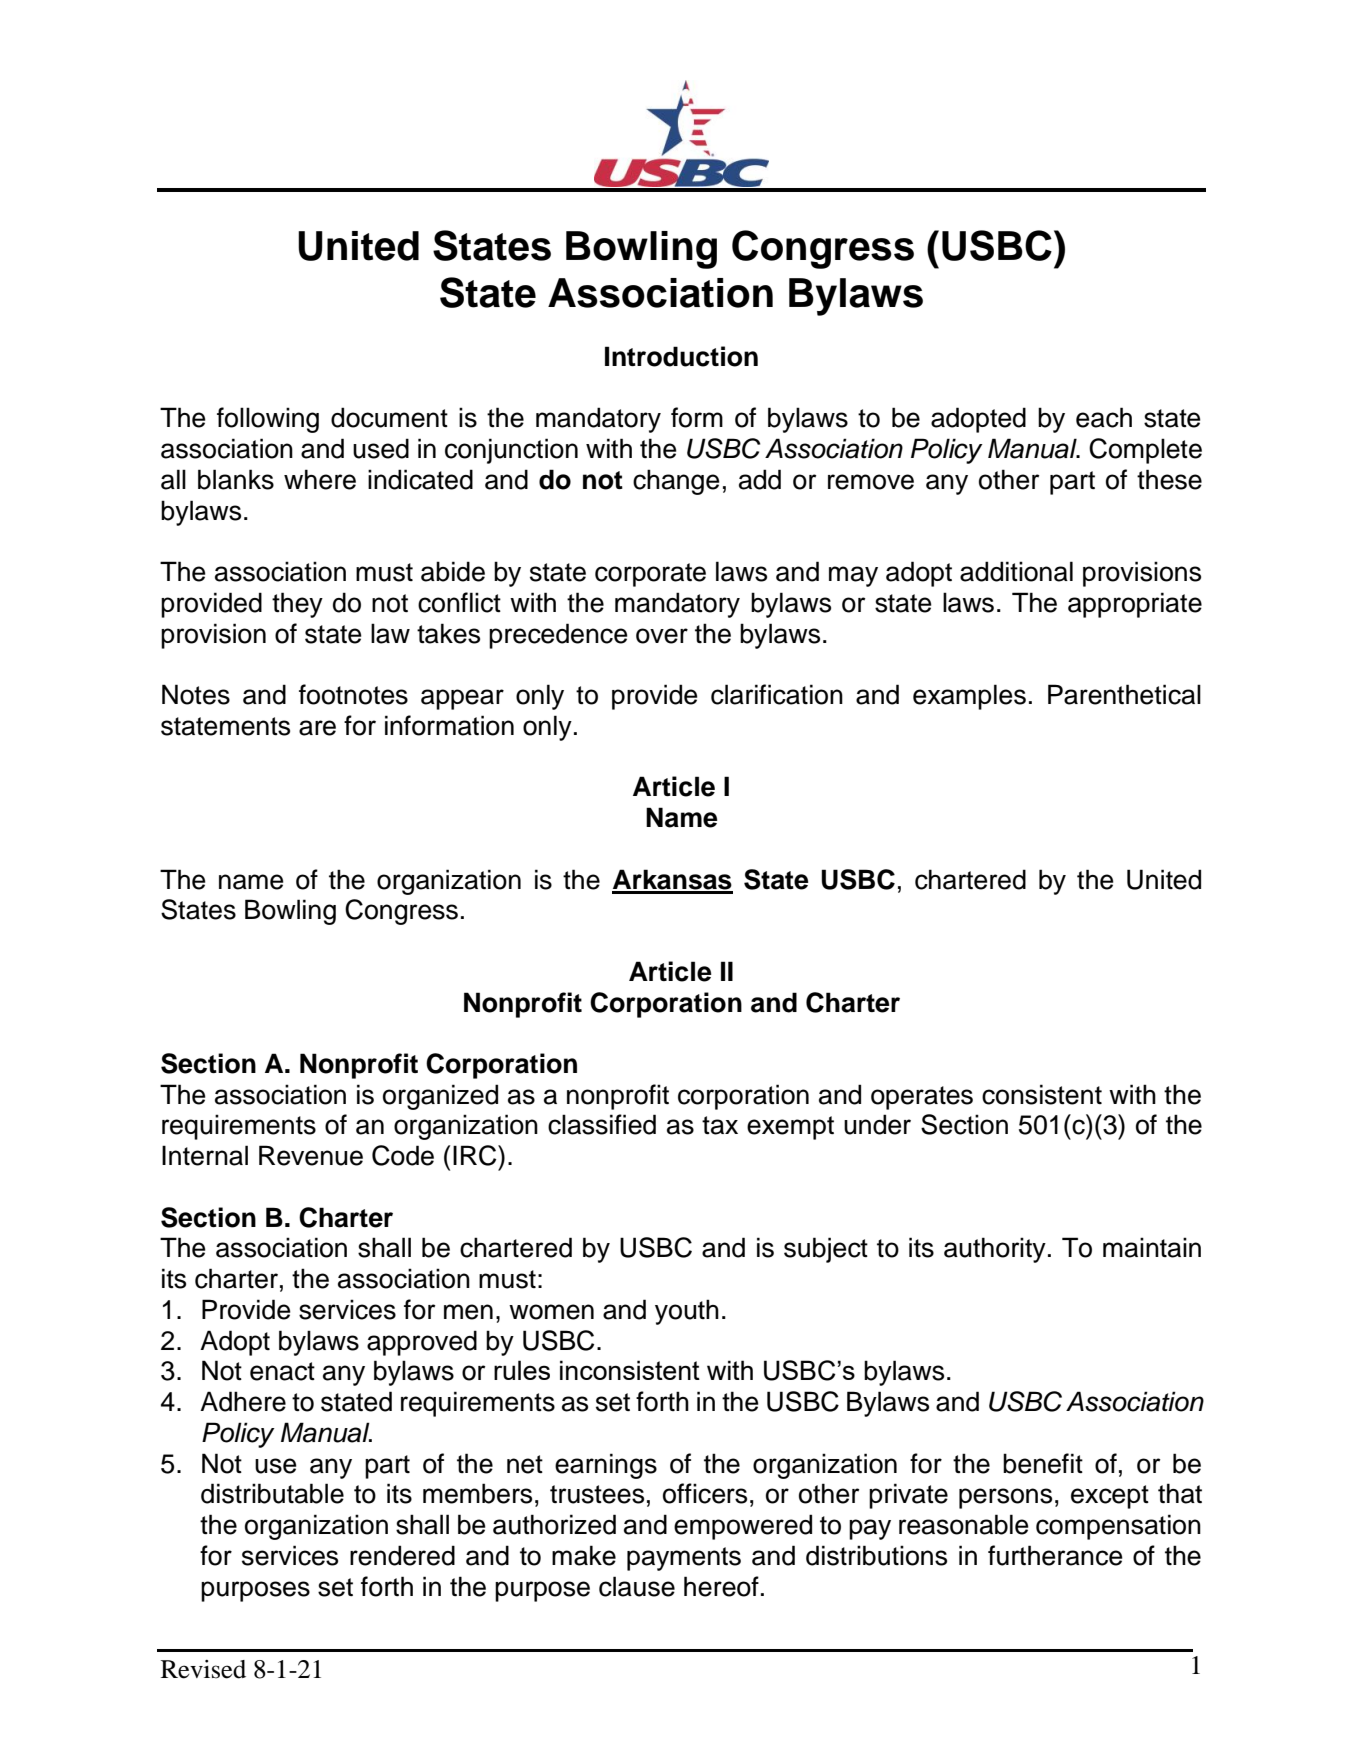 This screenshot has width=1363, height=1764. I want to click on organized, so click(440, 1097).
